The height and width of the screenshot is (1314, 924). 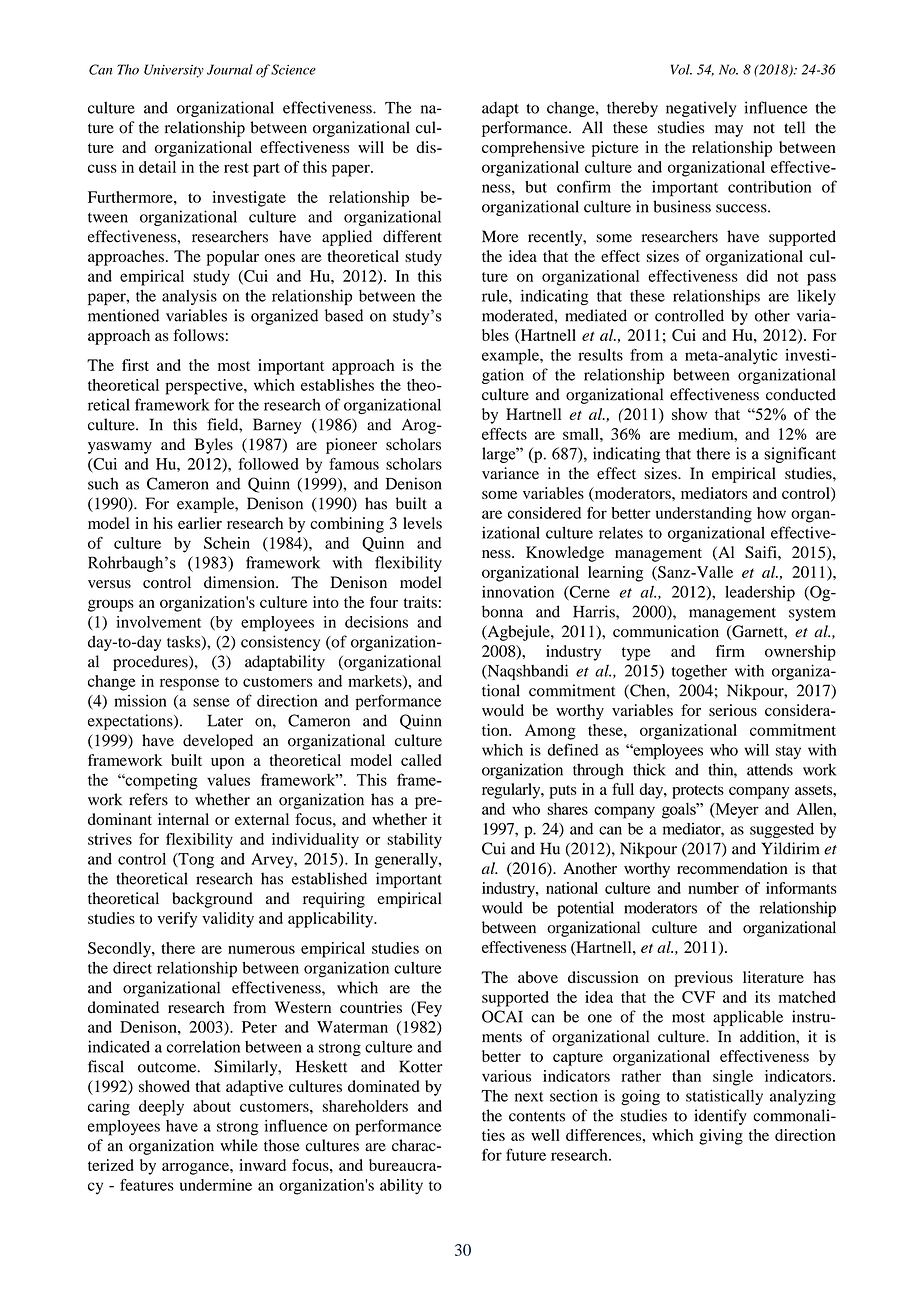 What do you see at coordinates (412, 236) in the screenshot?
I see `different` at bounding box center [412, 236].
